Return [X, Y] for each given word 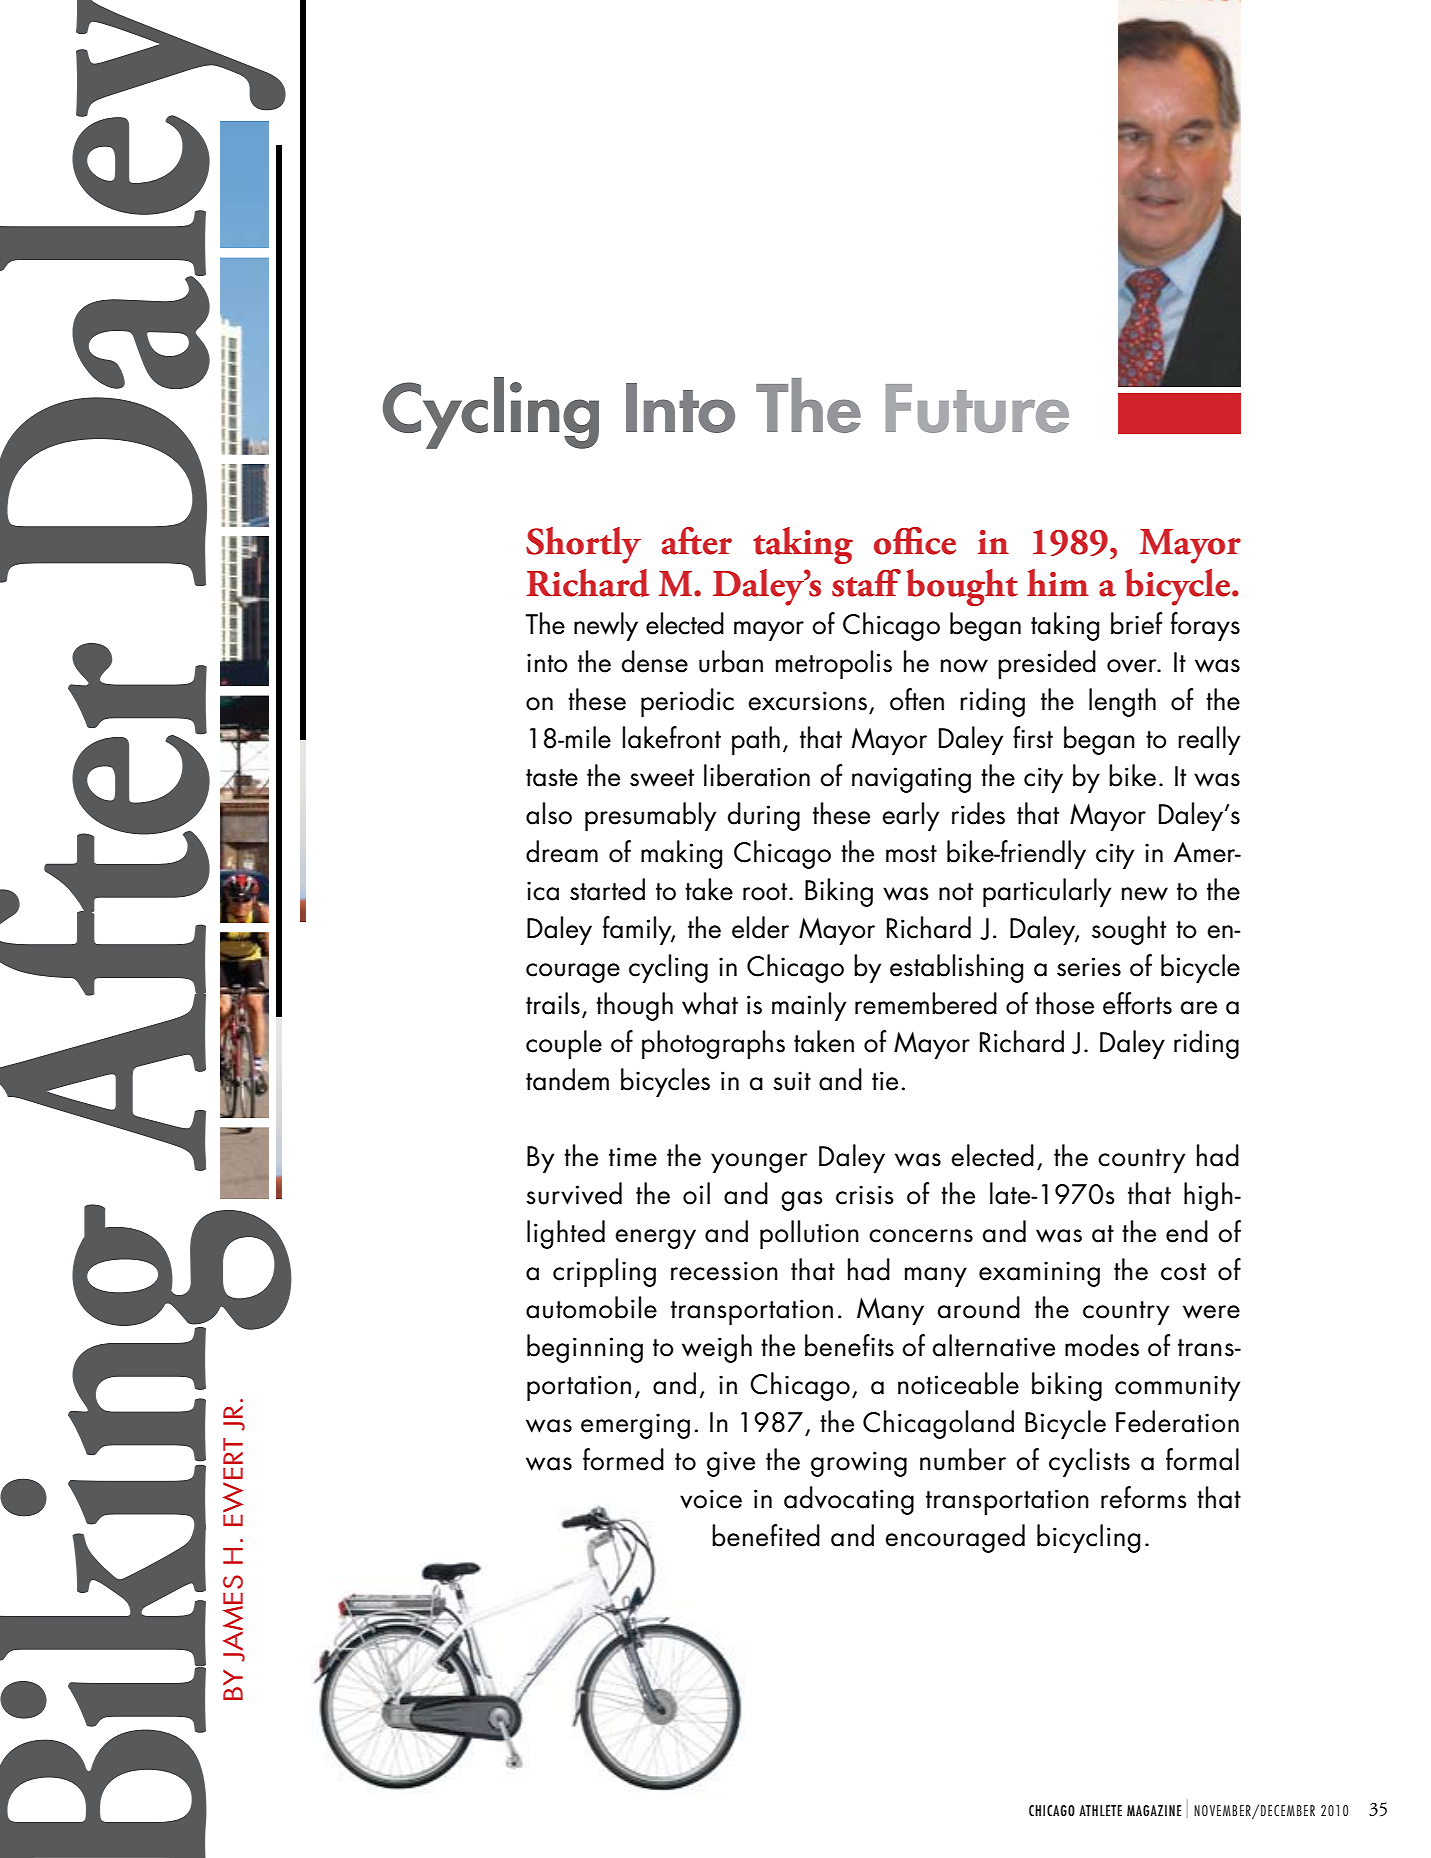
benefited [766, 1535]
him [1058, 582]
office [915, 541]
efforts [1137, 1003]
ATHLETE [1100, 1810]
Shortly [583, 545]
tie [885, 1081]
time [633, 1157]
